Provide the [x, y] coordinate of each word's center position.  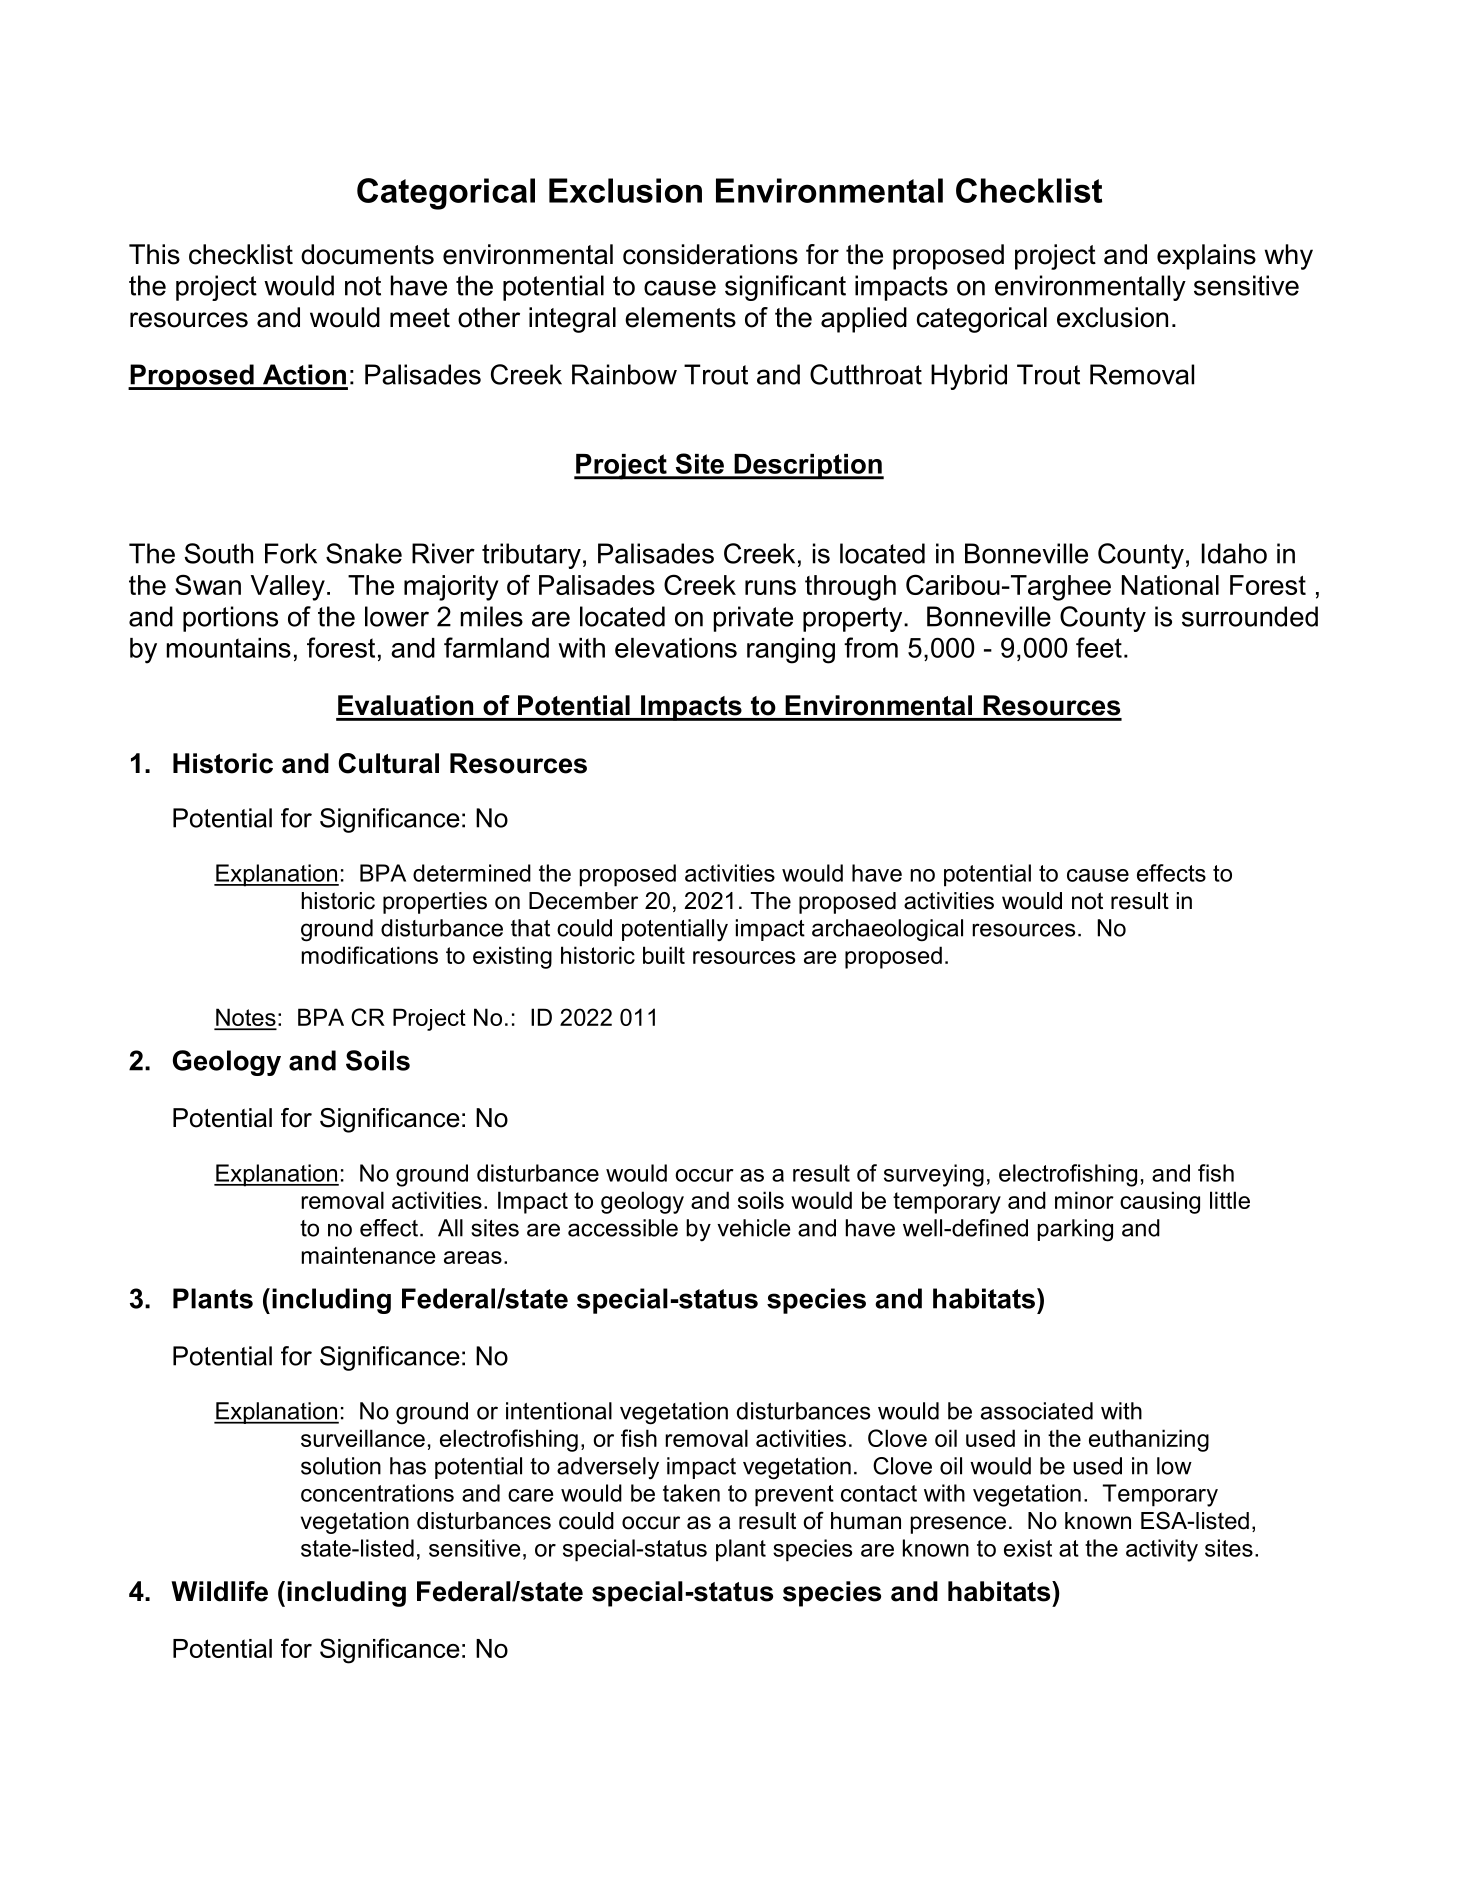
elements [680, 317]
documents [367, 254]
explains [1206, 257]
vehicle [753, 1228]
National [1170, 585]
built [664, 955]
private [753, 619]
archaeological [887, 930]
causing [1160, 1202]
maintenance [369, 1255]
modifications [370, 955]
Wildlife [219, 1591]
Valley [288, 588]
